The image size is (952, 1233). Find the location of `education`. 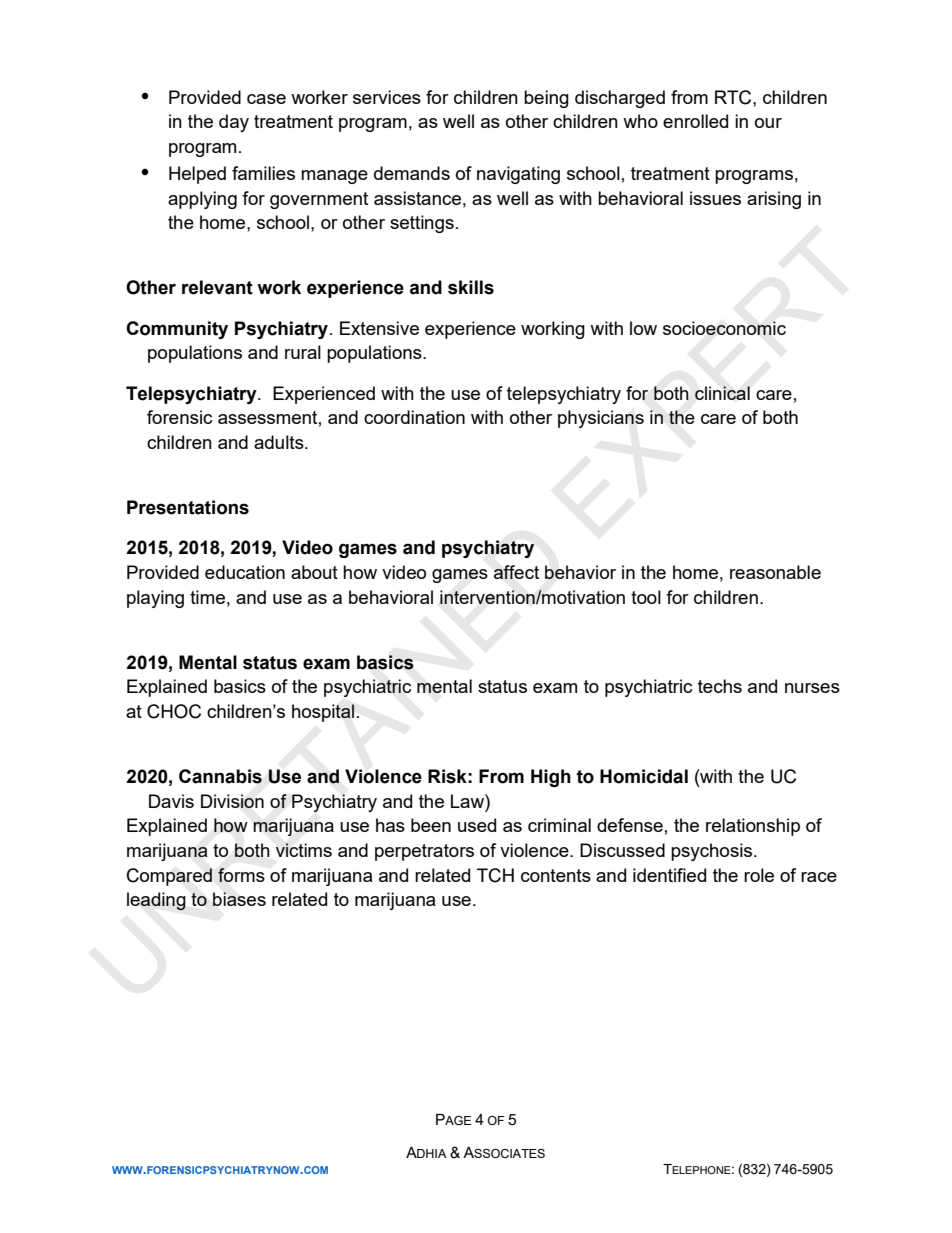

education is located at coordinates (245, 572).
